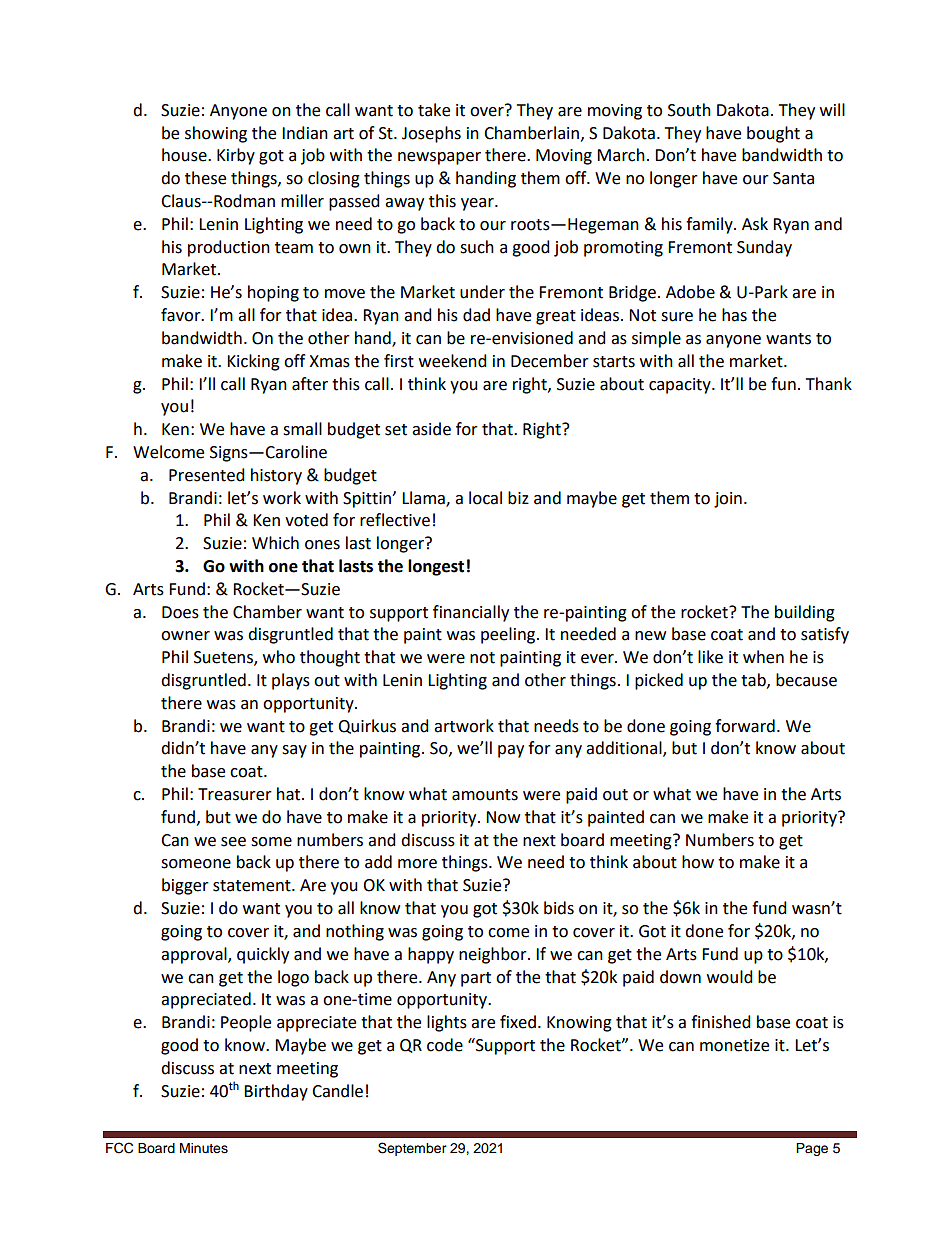 The width and height of the page is (952, 1233). What do you see at coordinates (204, 1148) in the page?
I see `Minutes` at bounding box center [204, 1148].
